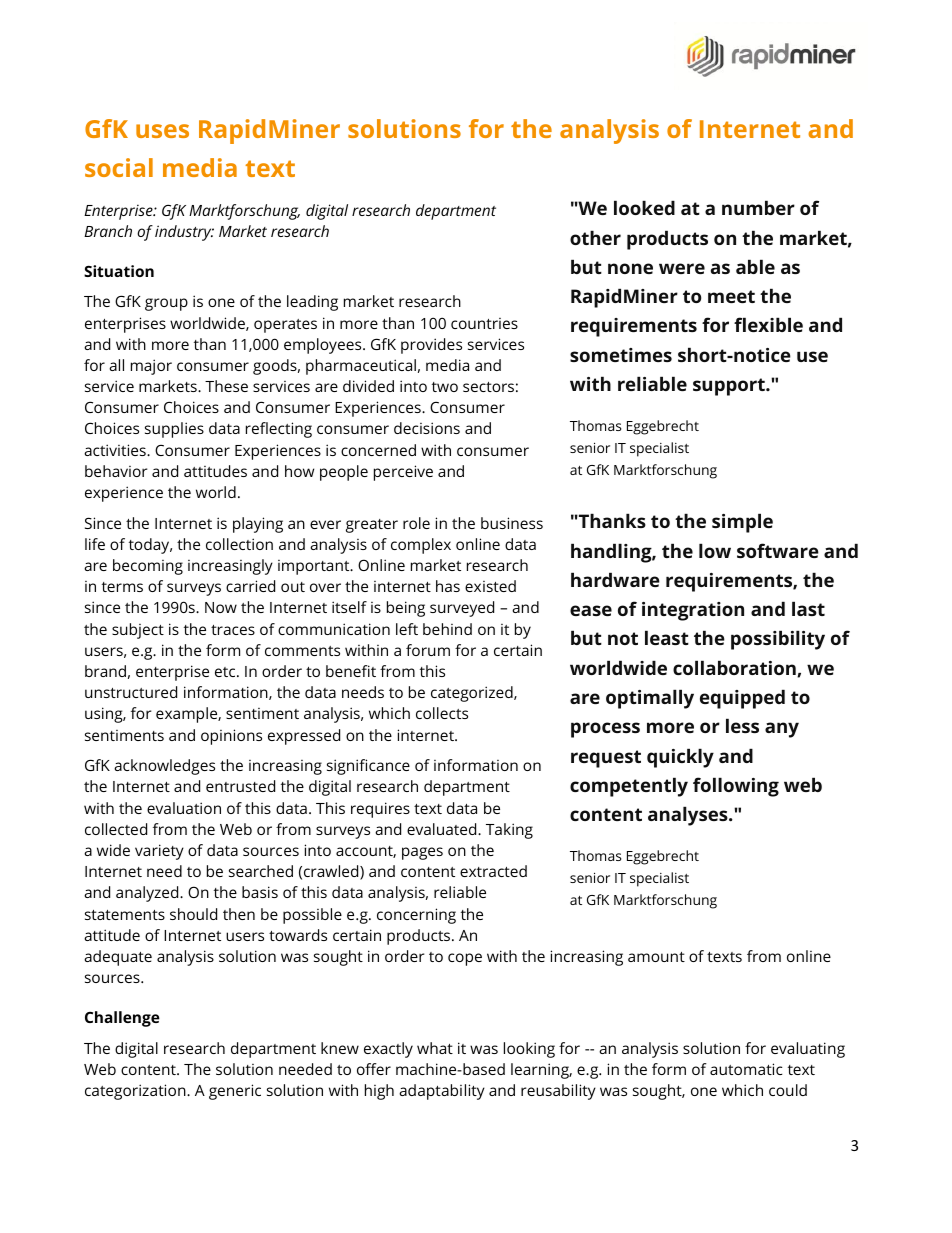  I want to click on other, so click(595, 237).
